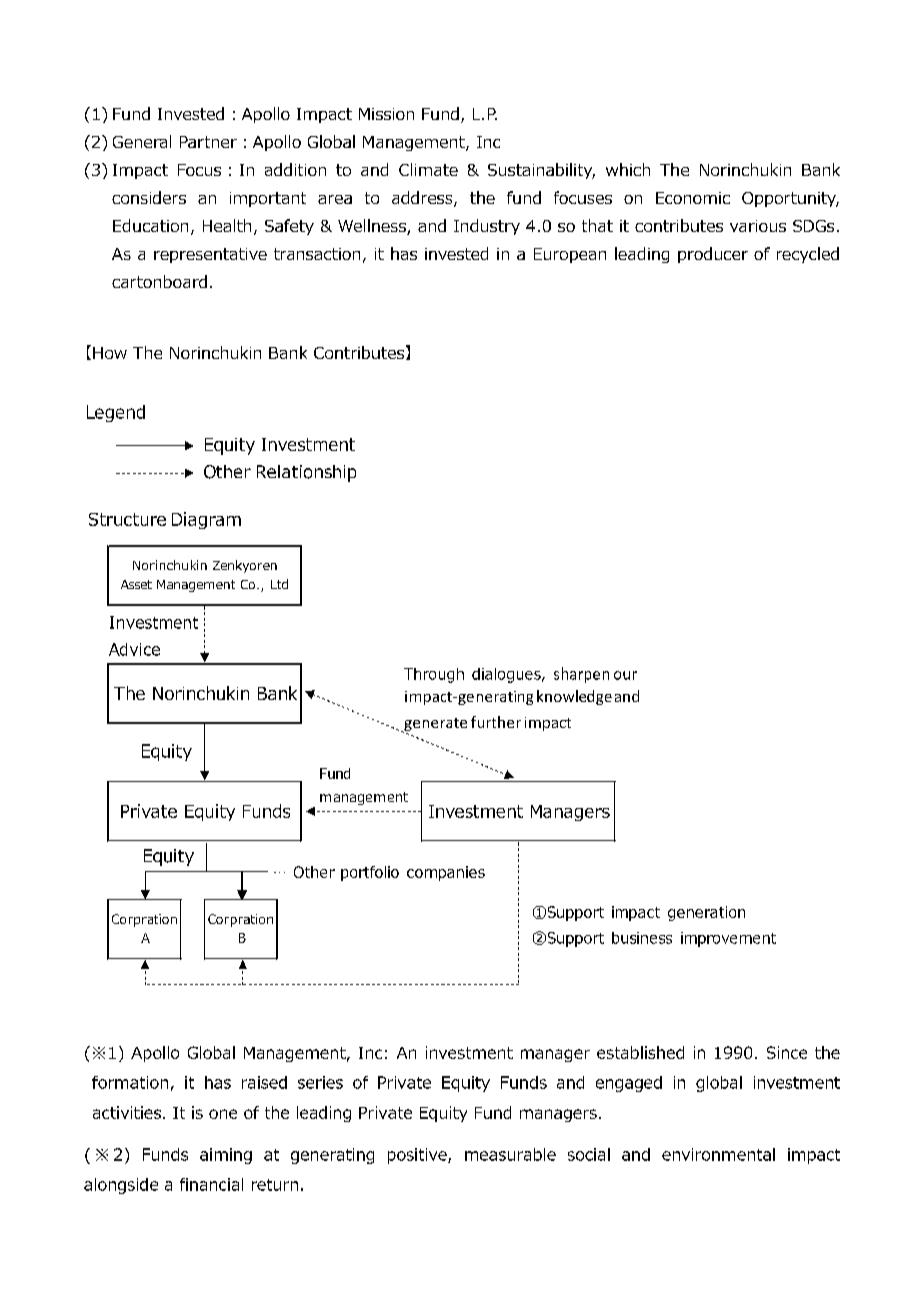 The width and height of the image is (924, 1308). Describe the element at coordinates (718, 1154) in the image. I see `environmental` at that location.
